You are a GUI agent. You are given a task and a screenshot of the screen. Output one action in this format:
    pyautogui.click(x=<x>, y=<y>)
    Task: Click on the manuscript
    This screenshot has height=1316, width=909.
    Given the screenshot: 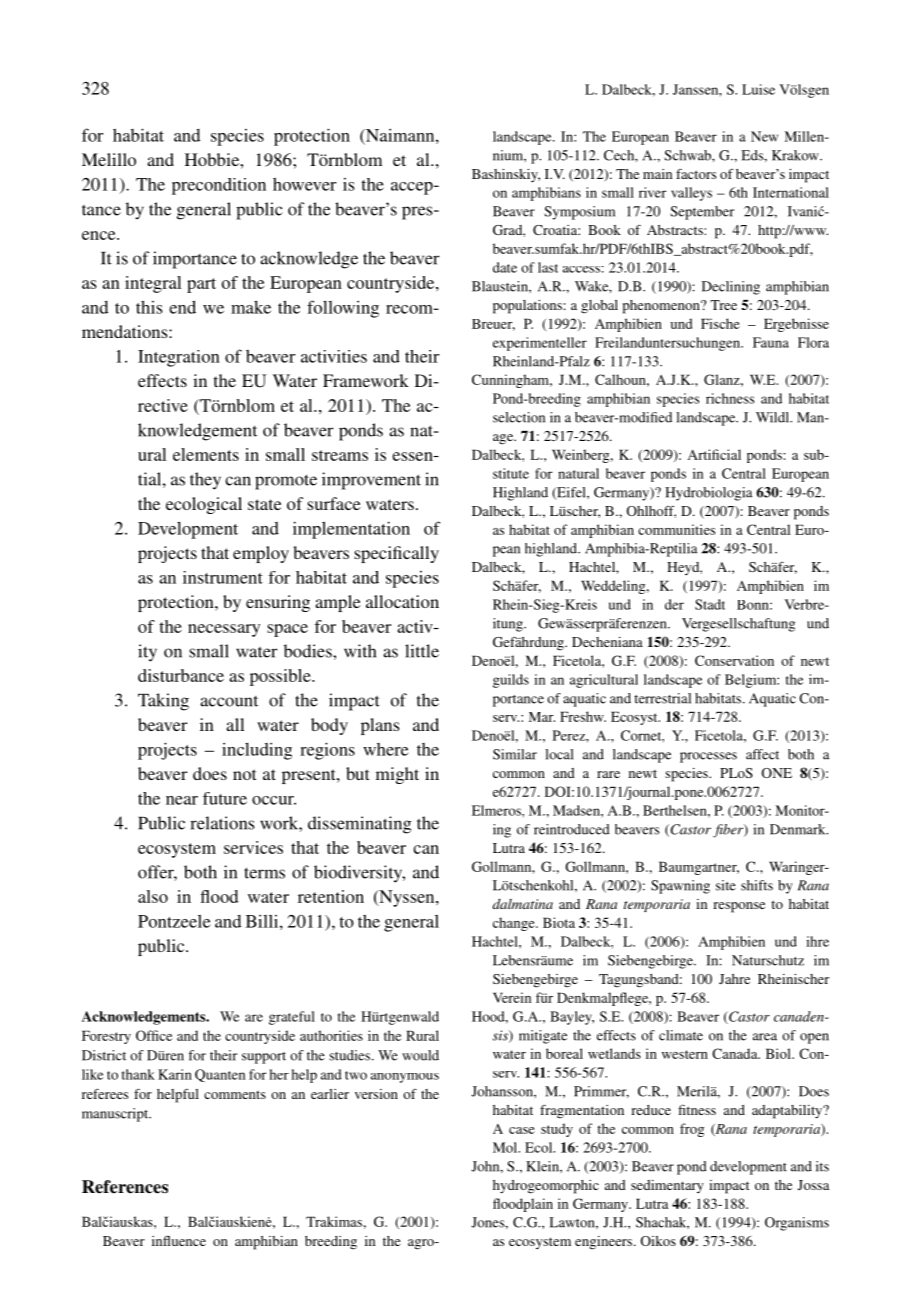 What is the action you would take?
    pyautogui.click(x=116, y=1115)
